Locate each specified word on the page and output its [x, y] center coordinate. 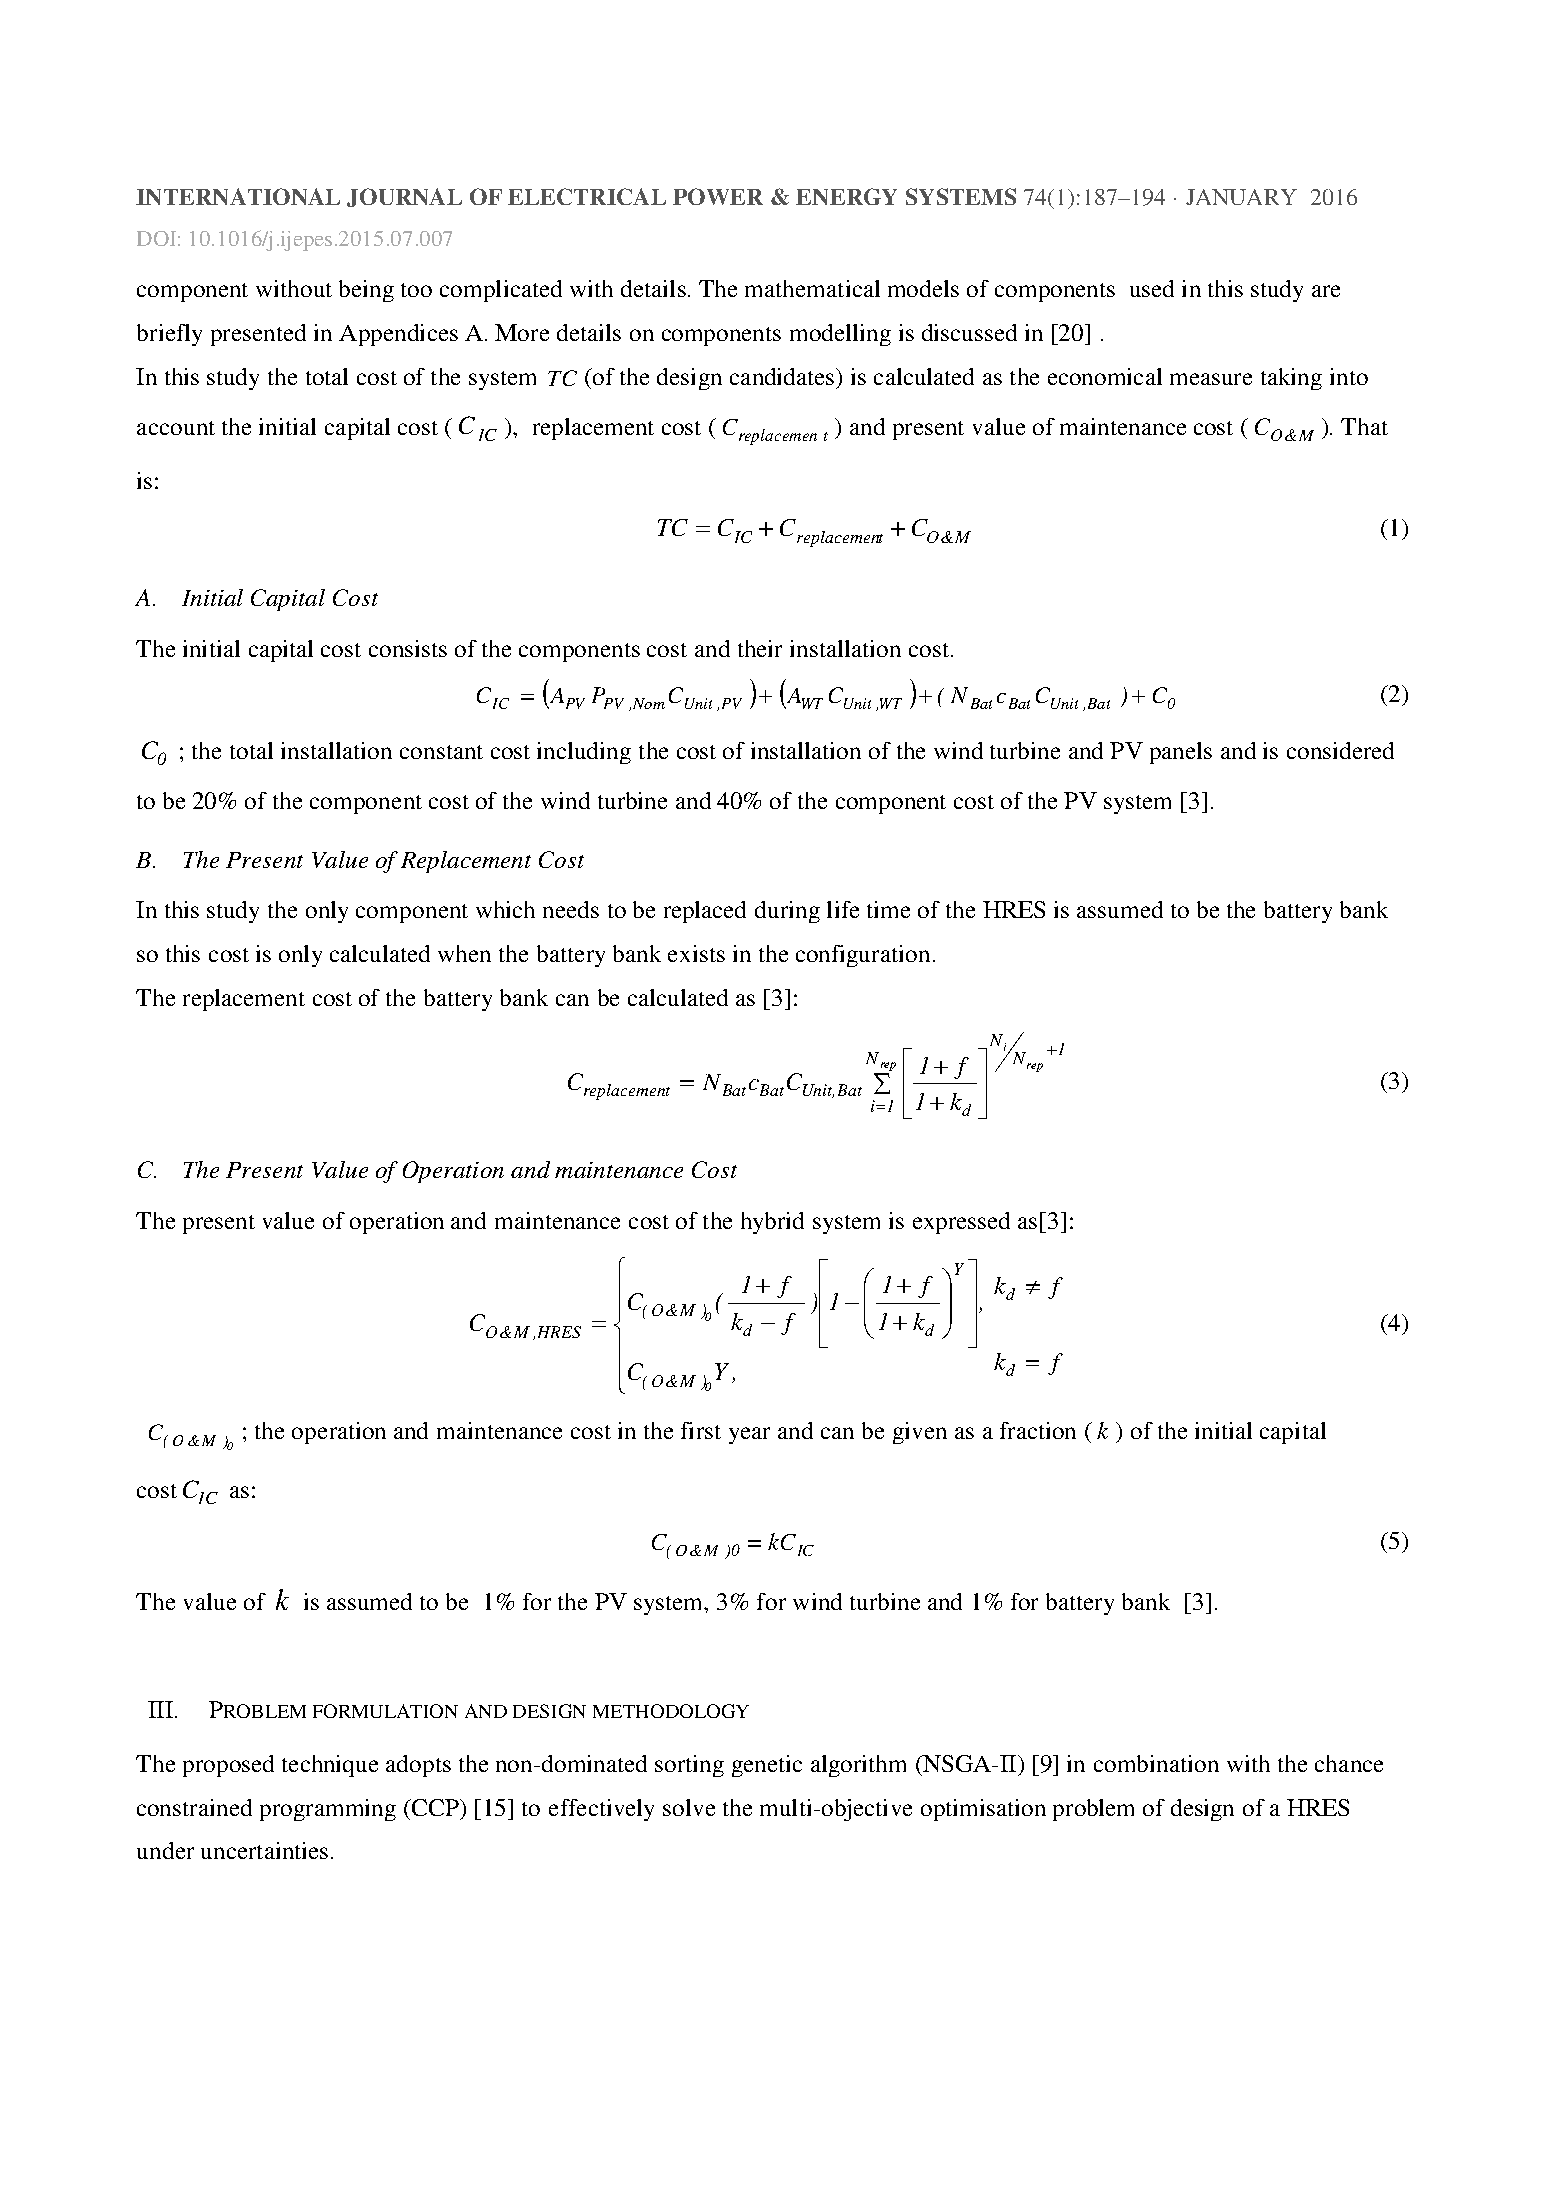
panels [1181, 753]
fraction [1038, 1430]
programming [328, 1810]
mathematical [812, 288]
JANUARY [1241, 197]
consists [408, 648]
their [760, 648]
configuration [863, 956]
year [749, 1435]
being [366, 291]
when [464, 953]
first [701, 1430]
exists [696, 953]
